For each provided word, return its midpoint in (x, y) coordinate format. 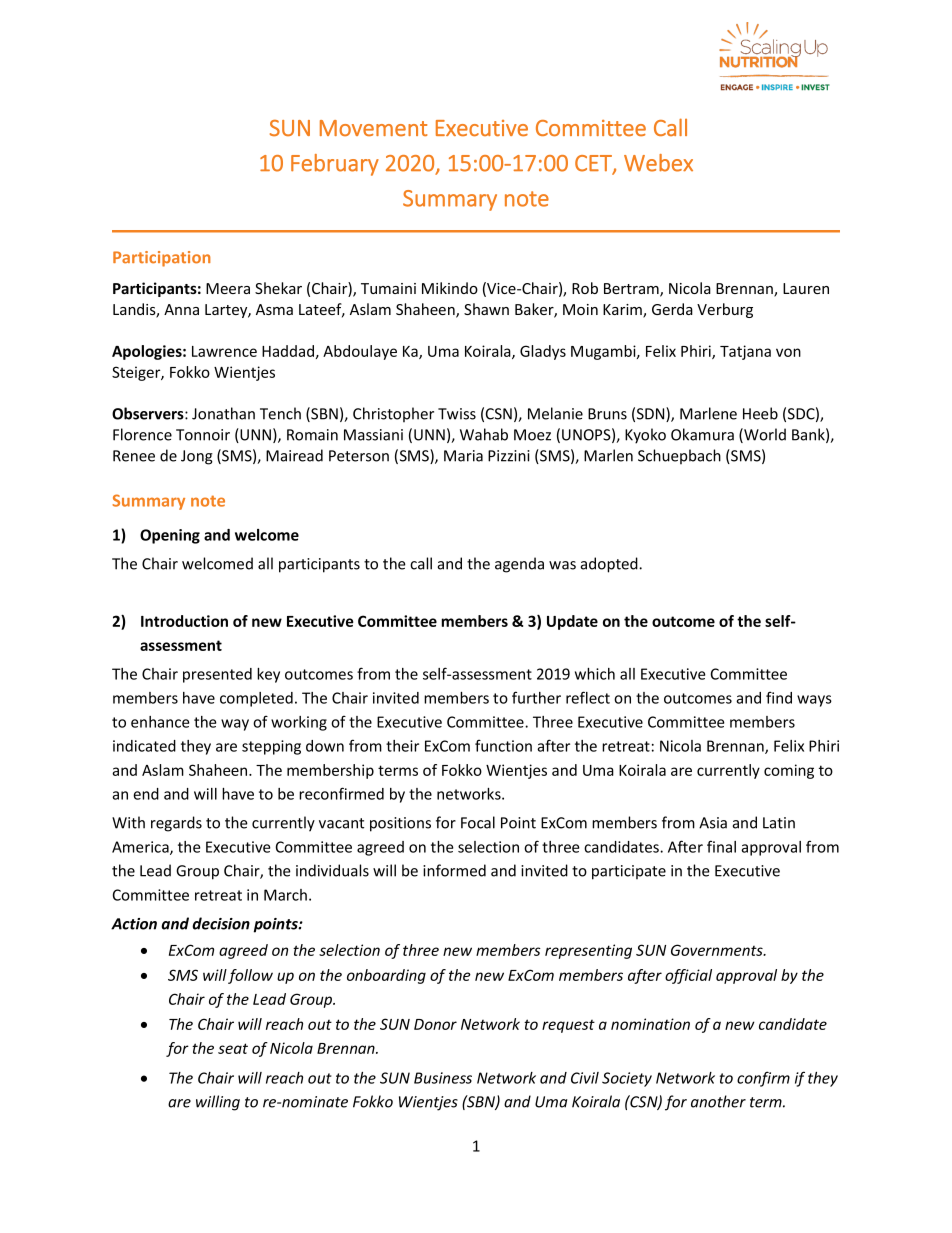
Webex (658, 163)
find (779, 697)
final (721, 846)
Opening (170, 536)
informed (454, 870)
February (335, 165)
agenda (519, 565)
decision (221, 923)
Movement (373, 128)
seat (233, 1048)
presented (217, 675)
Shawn (486, 309)
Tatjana (745, 352)
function (503, 745)
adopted (610, 565)
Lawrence (224, 351)
